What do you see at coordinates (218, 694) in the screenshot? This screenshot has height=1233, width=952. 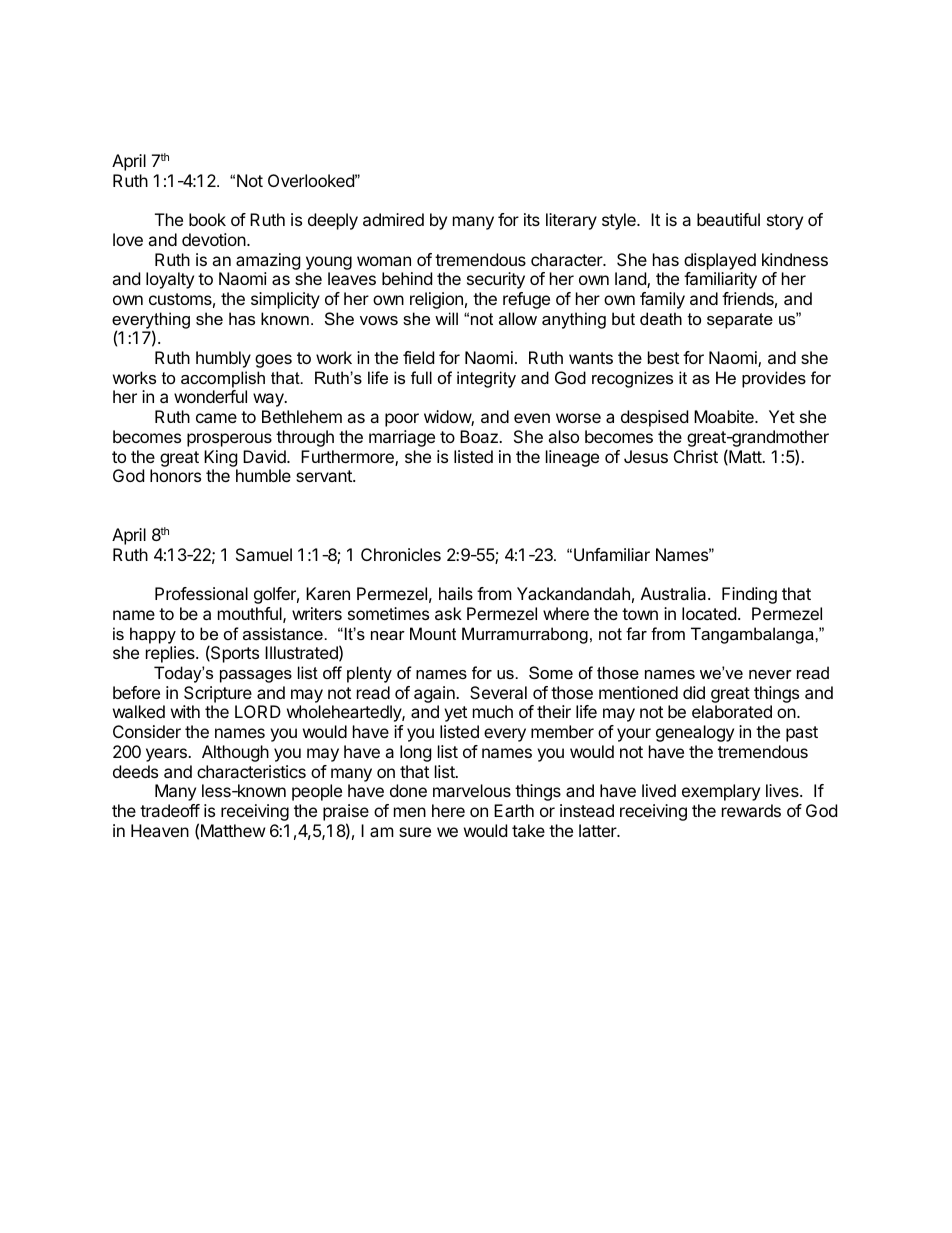 I see `Scripture` at bounding box center [218, 694].
